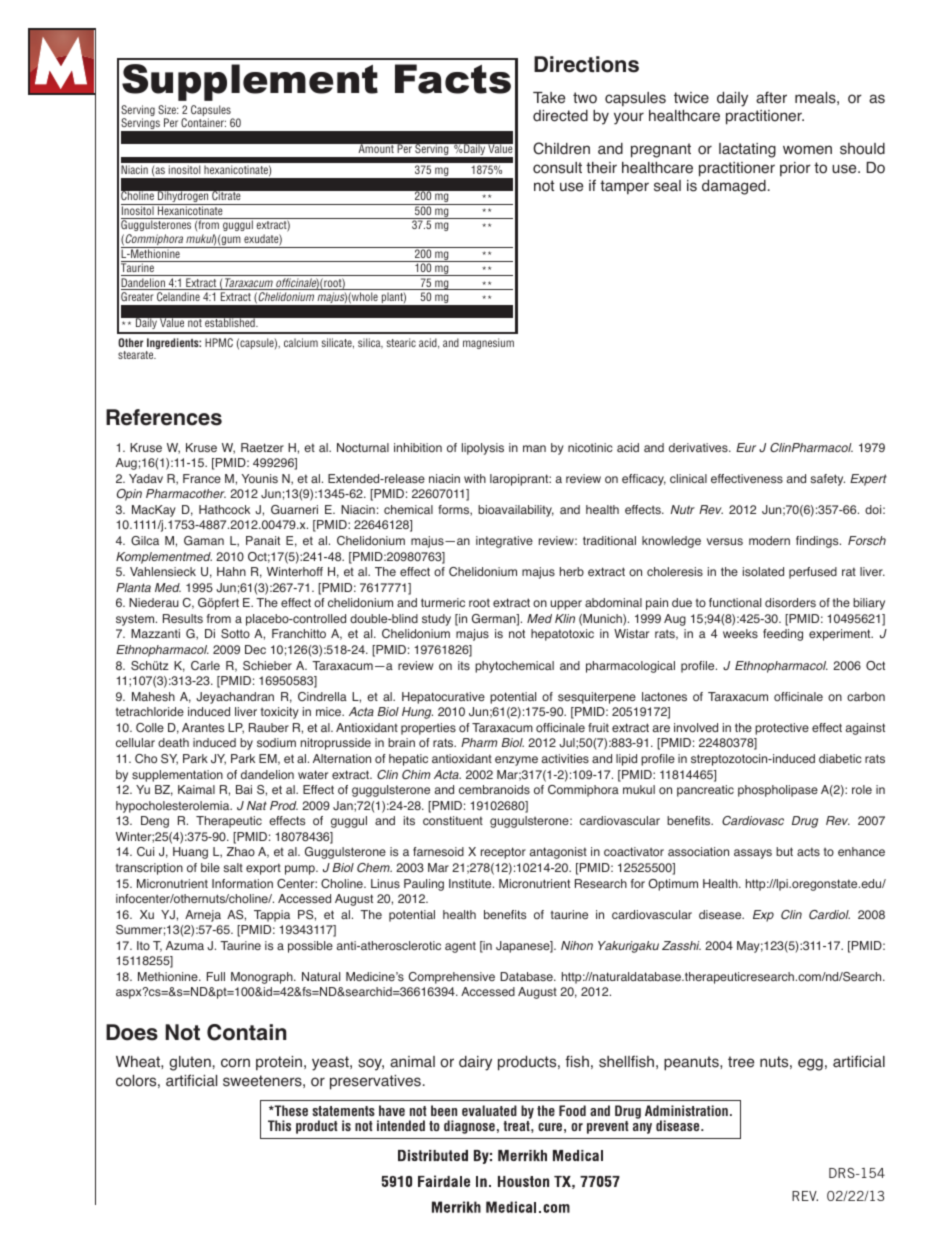 The width and height of the screenshot is (952, 1233). Describe the element at coordinates (771, 97) in the screenshot. I see `after` at that location.
